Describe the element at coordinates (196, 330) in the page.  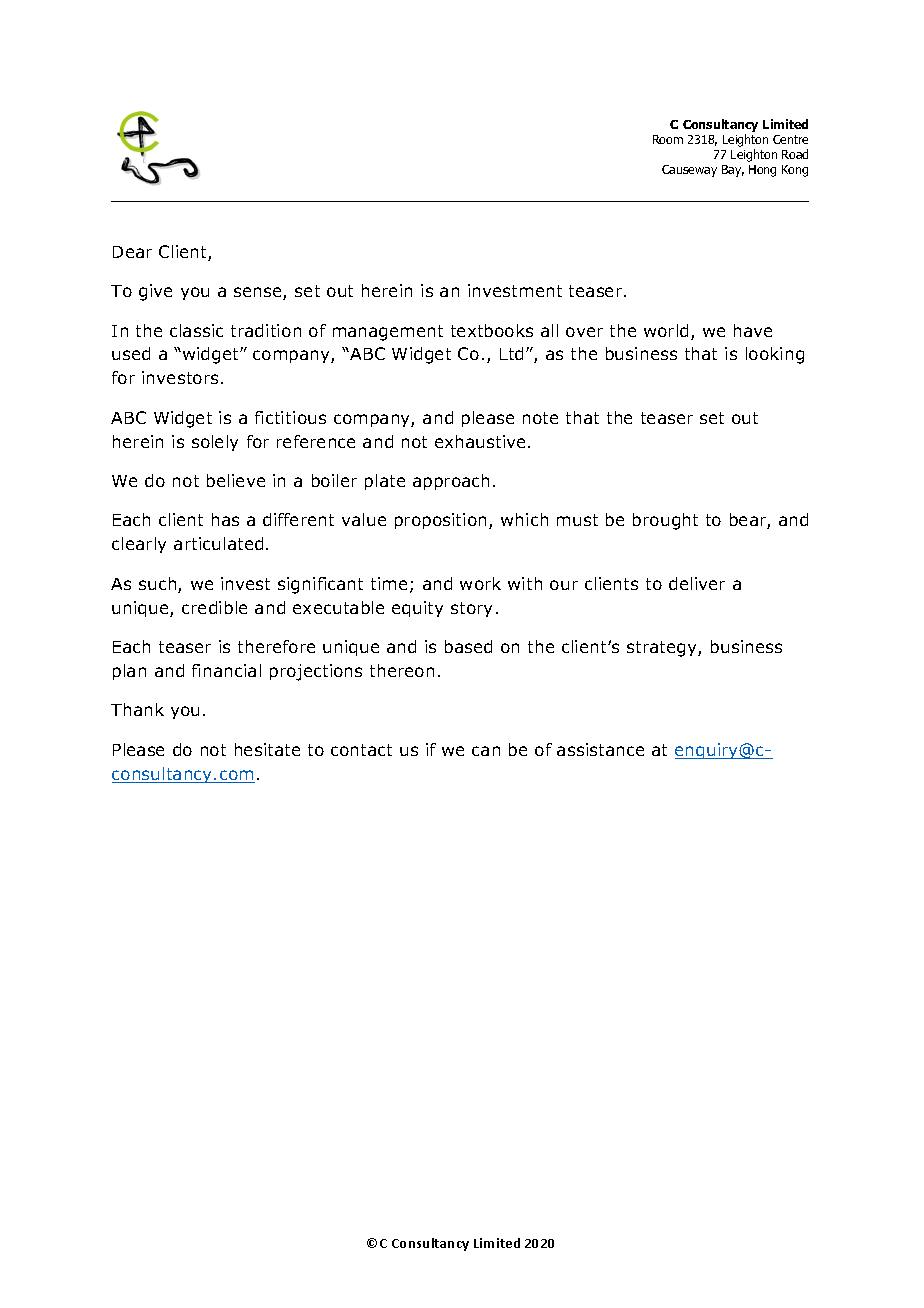
I see `classic` at that location.
